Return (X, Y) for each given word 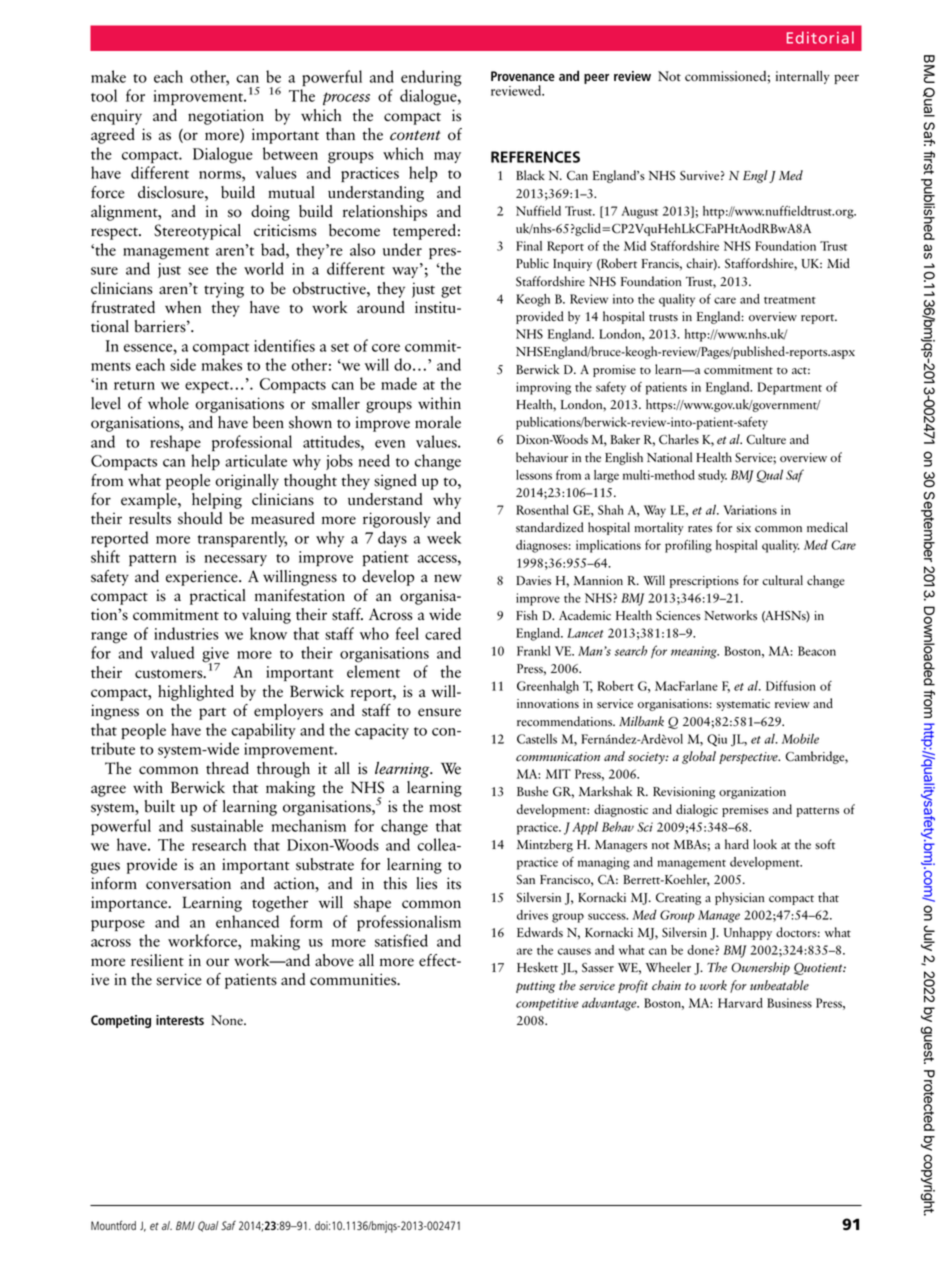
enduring (431, 78)
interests (180, 1020)
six (744, 528)
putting (535, 987)
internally (803, 77)
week (444, 537)
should (200, 518)
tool (104, 95)
